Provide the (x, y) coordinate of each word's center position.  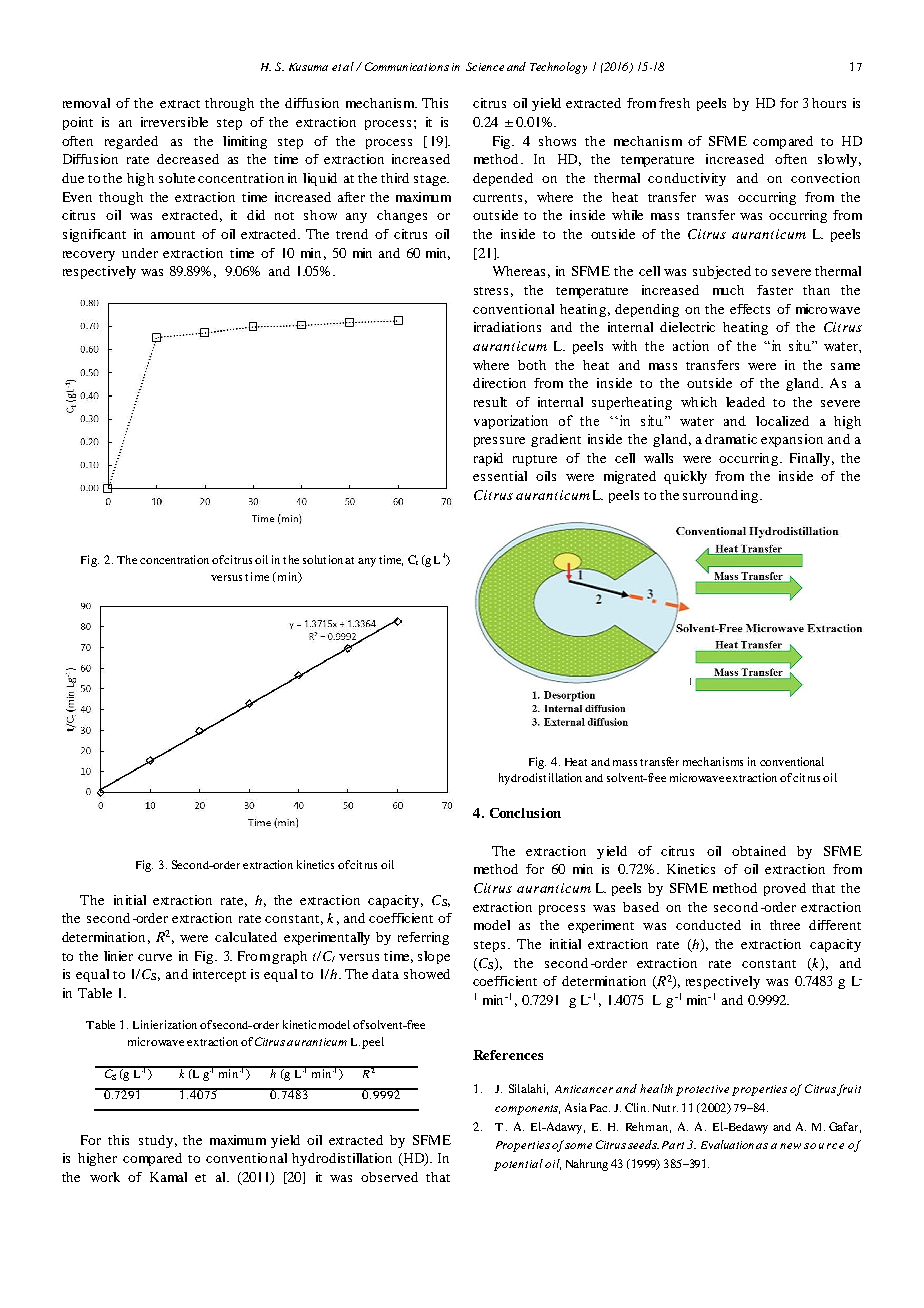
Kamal (168, 1177)
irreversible (174, 122)
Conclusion (525, 813)
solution (323, 559)
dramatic (731, 439)
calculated (246, 937)
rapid (488, 459)
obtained (759, 851)
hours (829, 103)
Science (485, 66)
